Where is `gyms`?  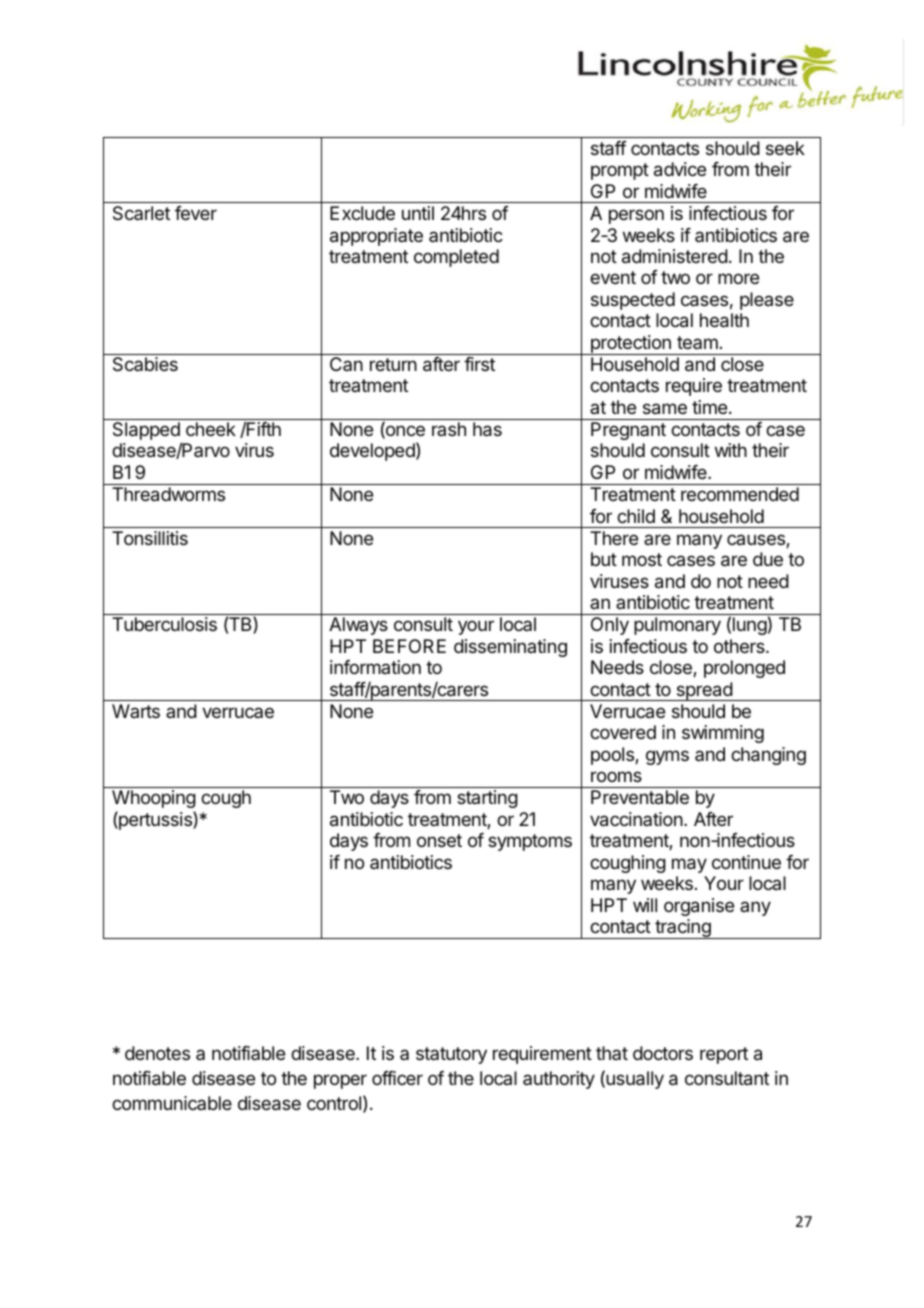 gyms is located at coordinates (667, 757).
